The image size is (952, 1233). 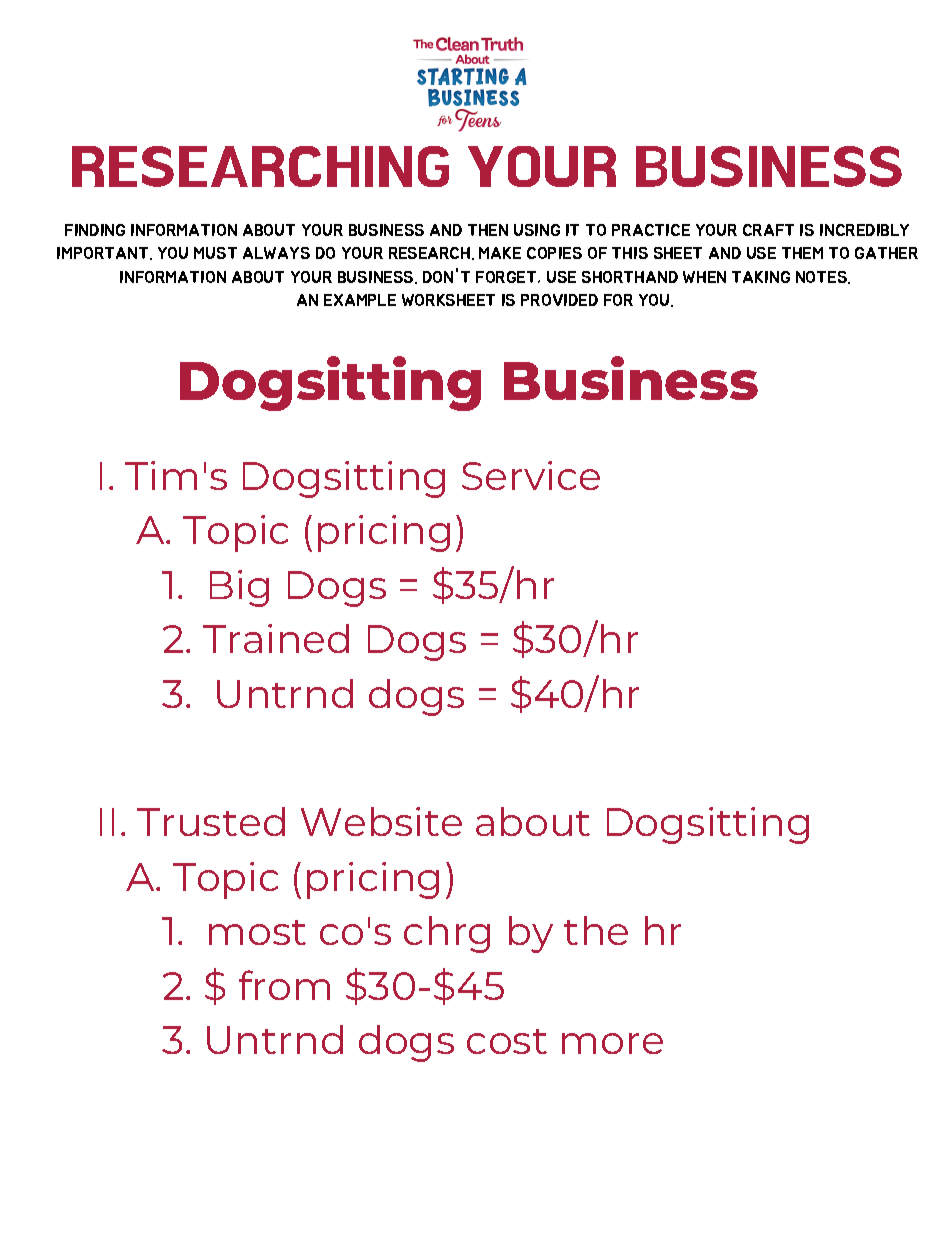 What do you see at coordinates (276, 638) in the page?
I see `Trained` at bounding box center [276, 638].
